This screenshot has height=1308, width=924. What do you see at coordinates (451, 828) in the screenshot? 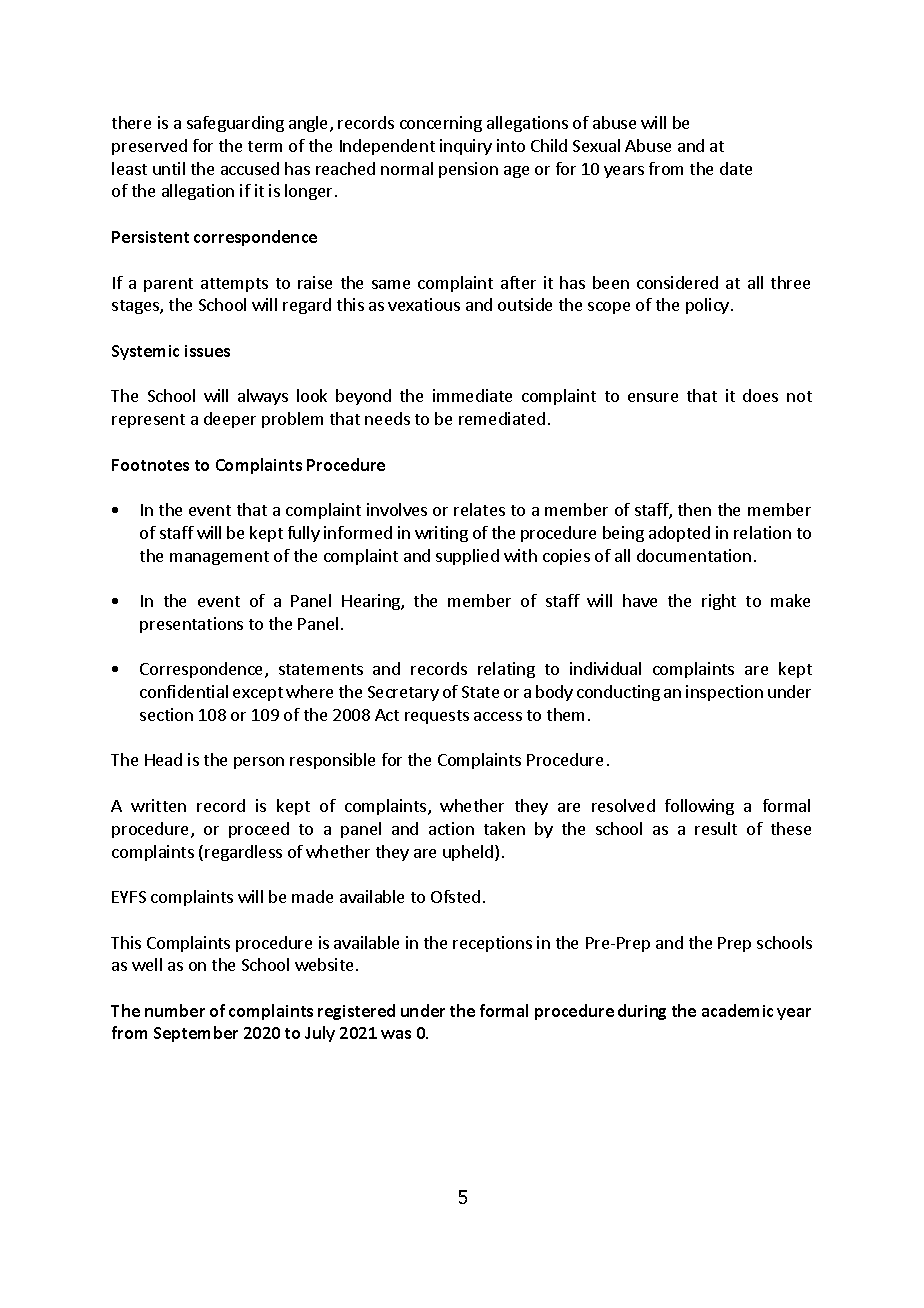
I see `action` at bounding box center [451, 828].
